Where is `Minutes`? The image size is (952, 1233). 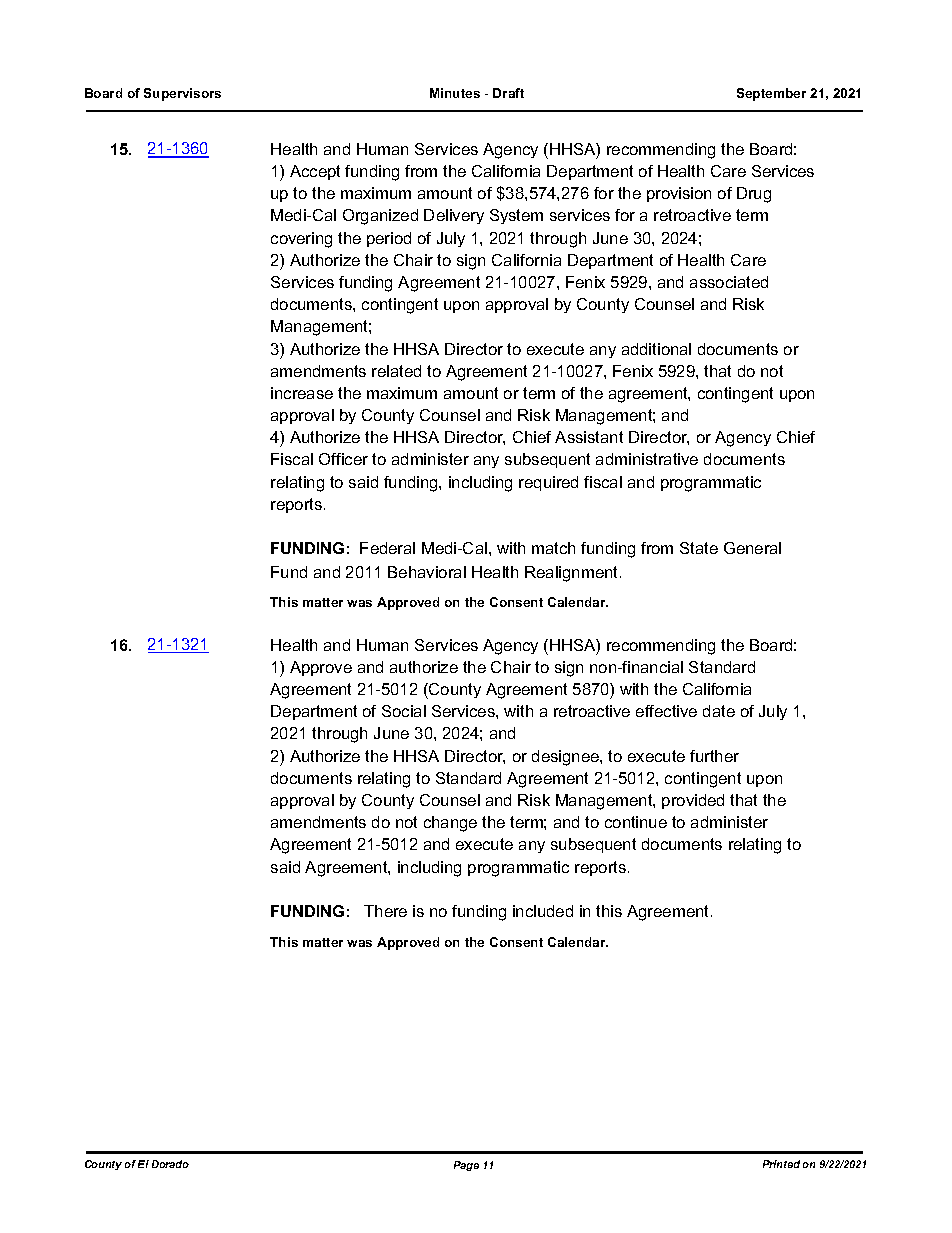 Minutes is located at coordinates (455, 93).
